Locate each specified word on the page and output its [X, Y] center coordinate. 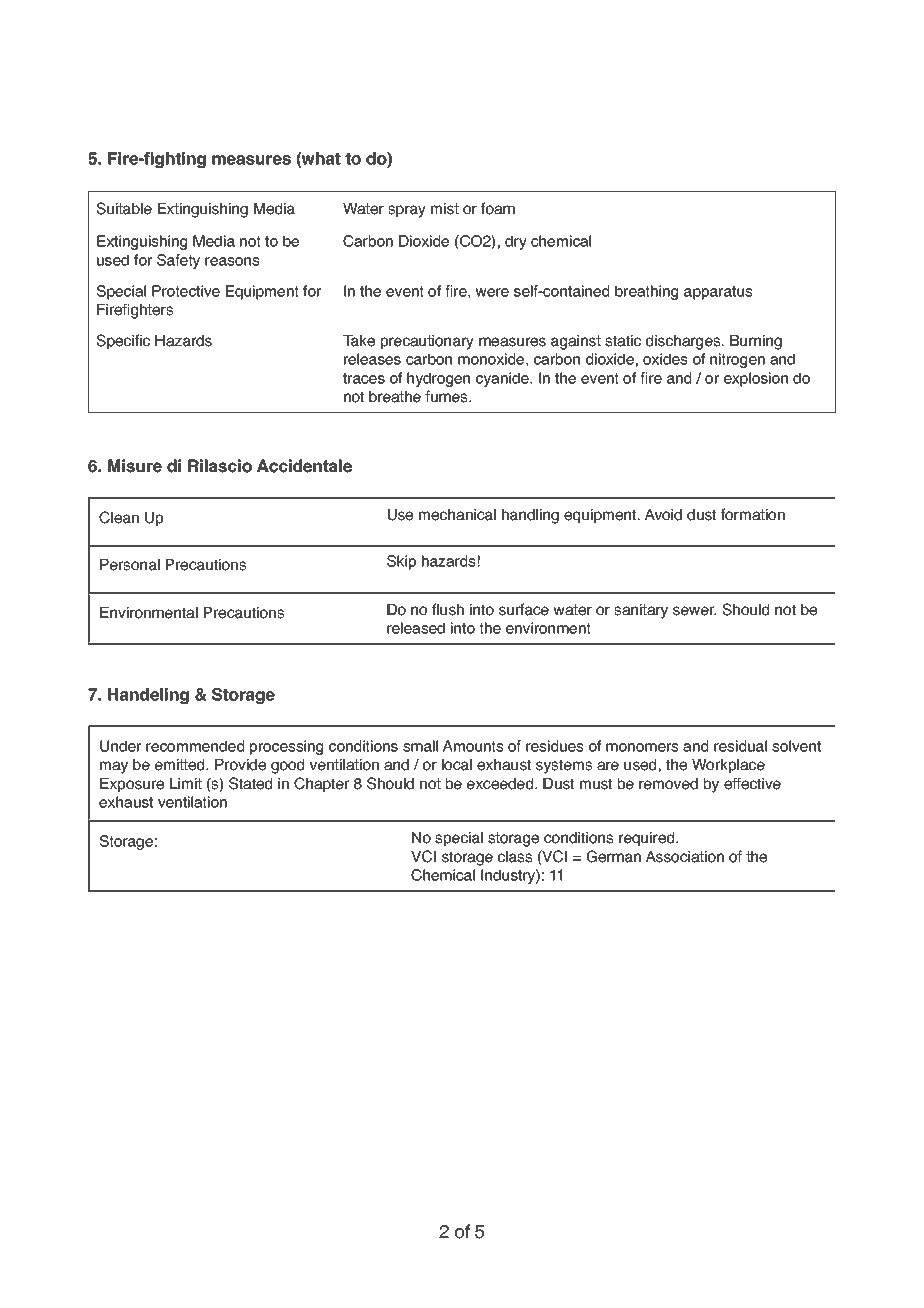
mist [445, 209]
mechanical [457, 515]
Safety [178, 261]
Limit [186, 783]
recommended [195, 746]
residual [740, 746]
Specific [123, 341]
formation [753, 514]
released [416, 628]
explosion [756, 379]
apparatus [718, 293]
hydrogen [438, 379]
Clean [119, 517]
